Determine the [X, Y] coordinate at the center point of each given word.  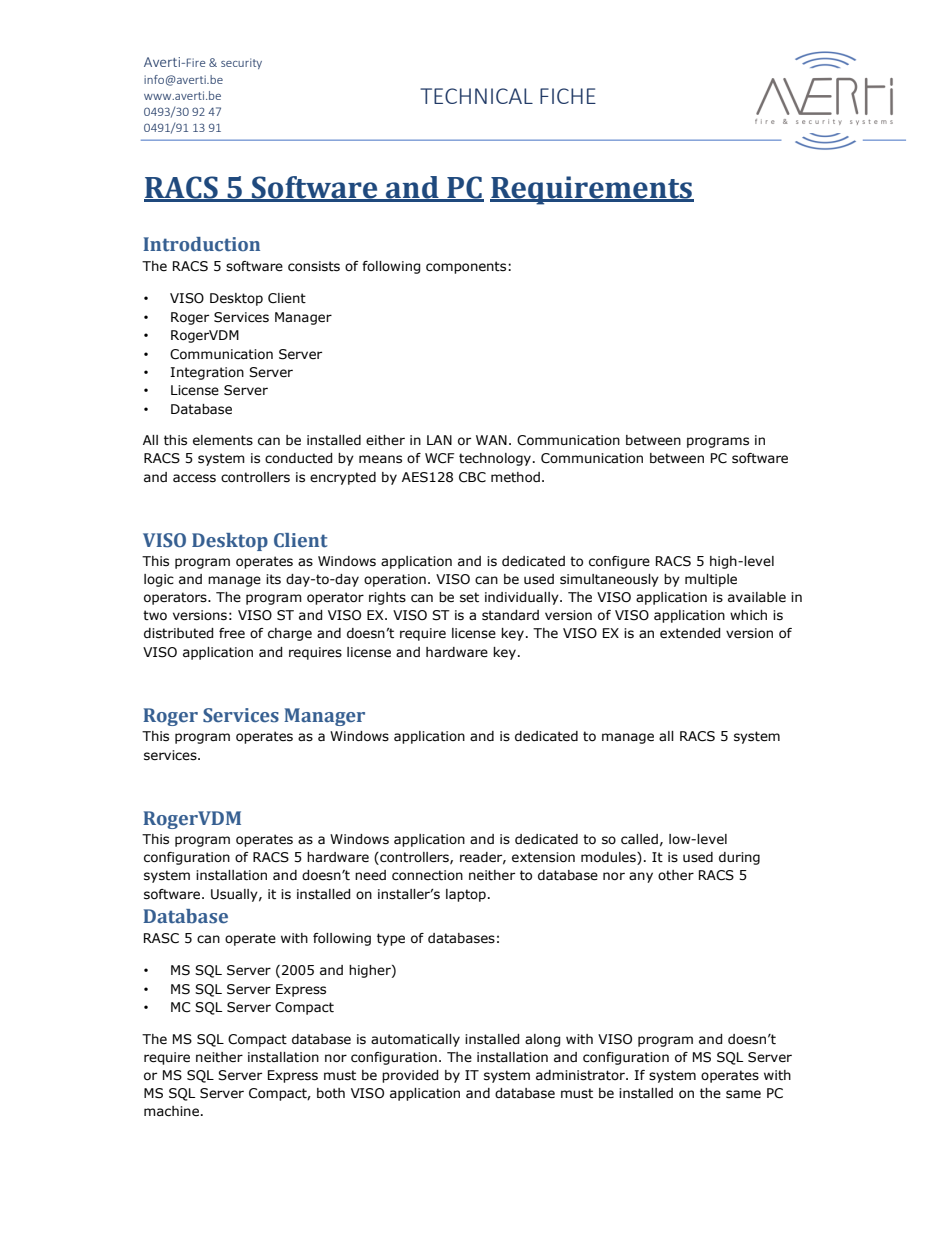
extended [690, 633]
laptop [466, 895]
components [467, 267]
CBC [472, 477]
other [676, 875]
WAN [491, 440]
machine [171, 1111]
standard [510, 615]
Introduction [201, 244]
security [241, 63]
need [370, 875]
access [194, 478]
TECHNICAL [476, 96]
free [232, 633]
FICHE [568, 96]
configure [619, 562]
